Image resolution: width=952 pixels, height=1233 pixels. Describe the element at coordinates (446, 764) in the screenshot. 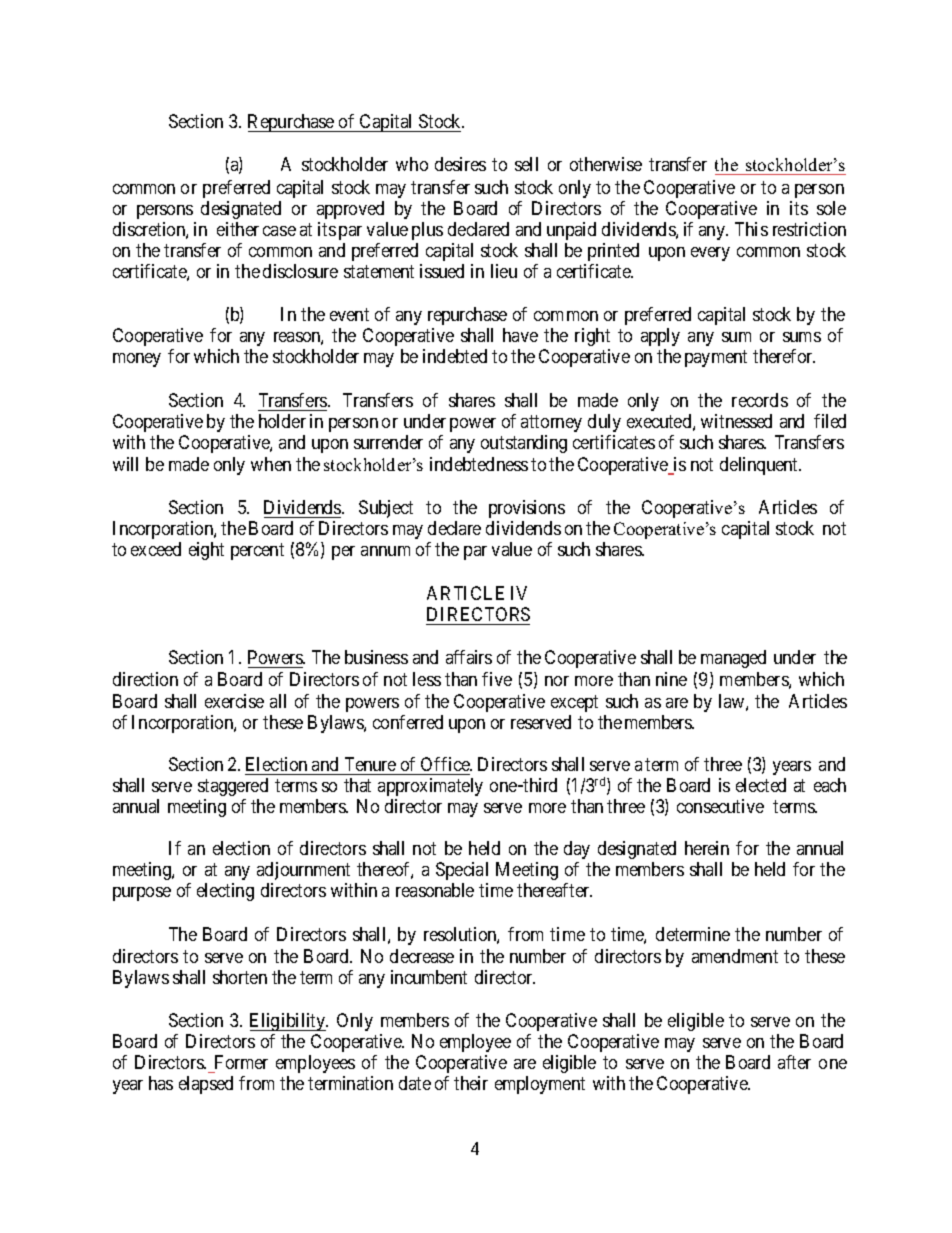

I see `Office` at that location.
